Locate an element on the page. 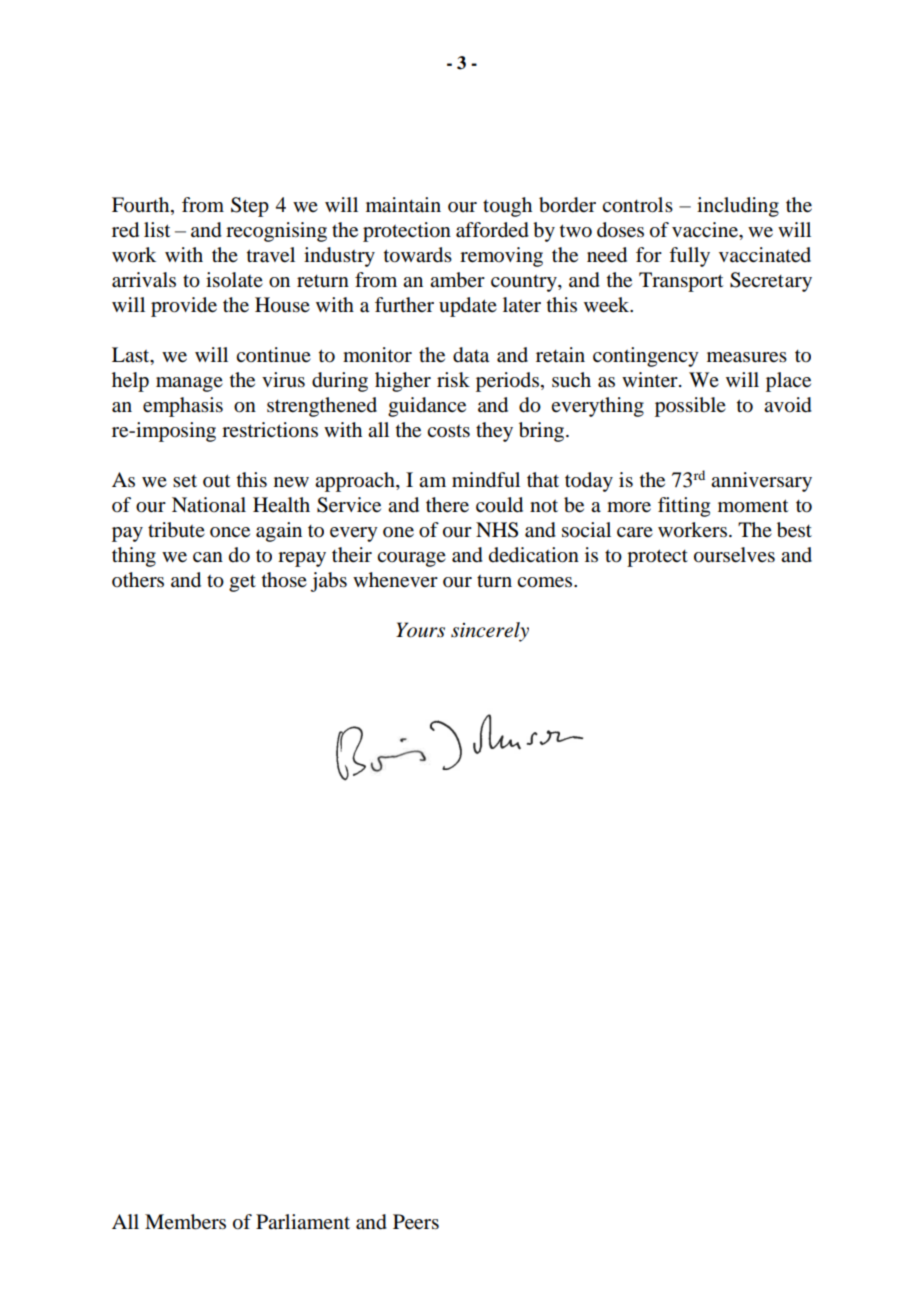 The image size is (924, 1308). list is located at coordinates (157, 230).
